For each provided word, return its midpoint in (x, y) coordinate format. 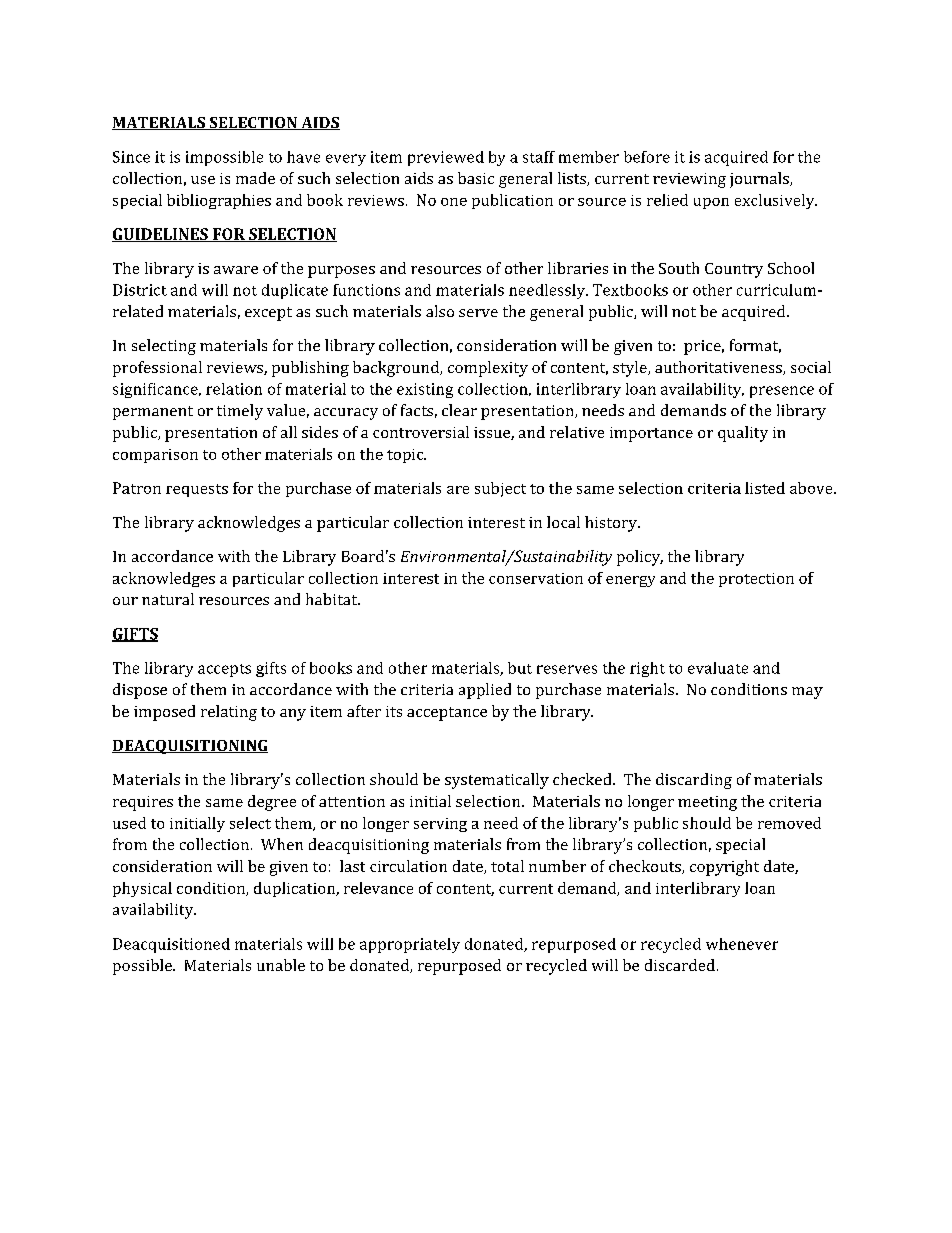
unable (281, 965)
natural (168, 599)
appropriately (410, 945)
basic (476, 178)
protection (756, 580)
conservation (536, 578)
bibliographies (219, 201)
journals (760, 180)
